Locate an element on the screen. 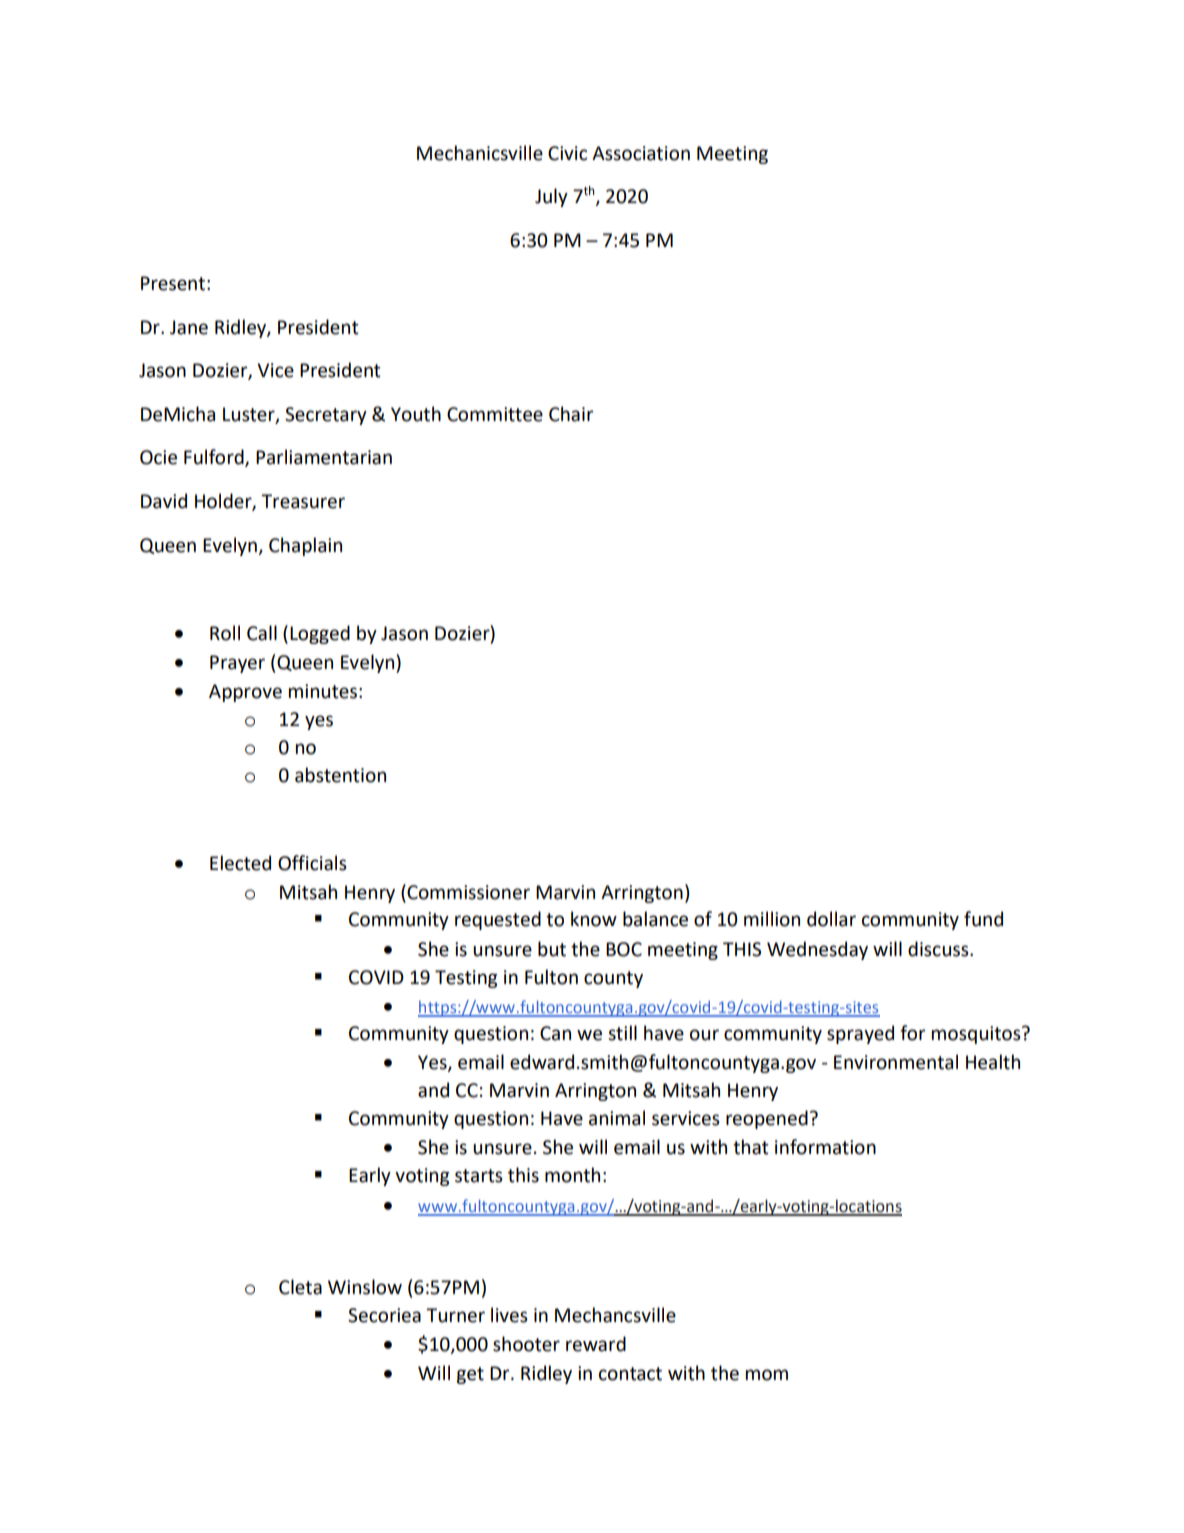 This screenshot has height=1533, width=1184. Environmental is located at coordinates (896, 1062).
